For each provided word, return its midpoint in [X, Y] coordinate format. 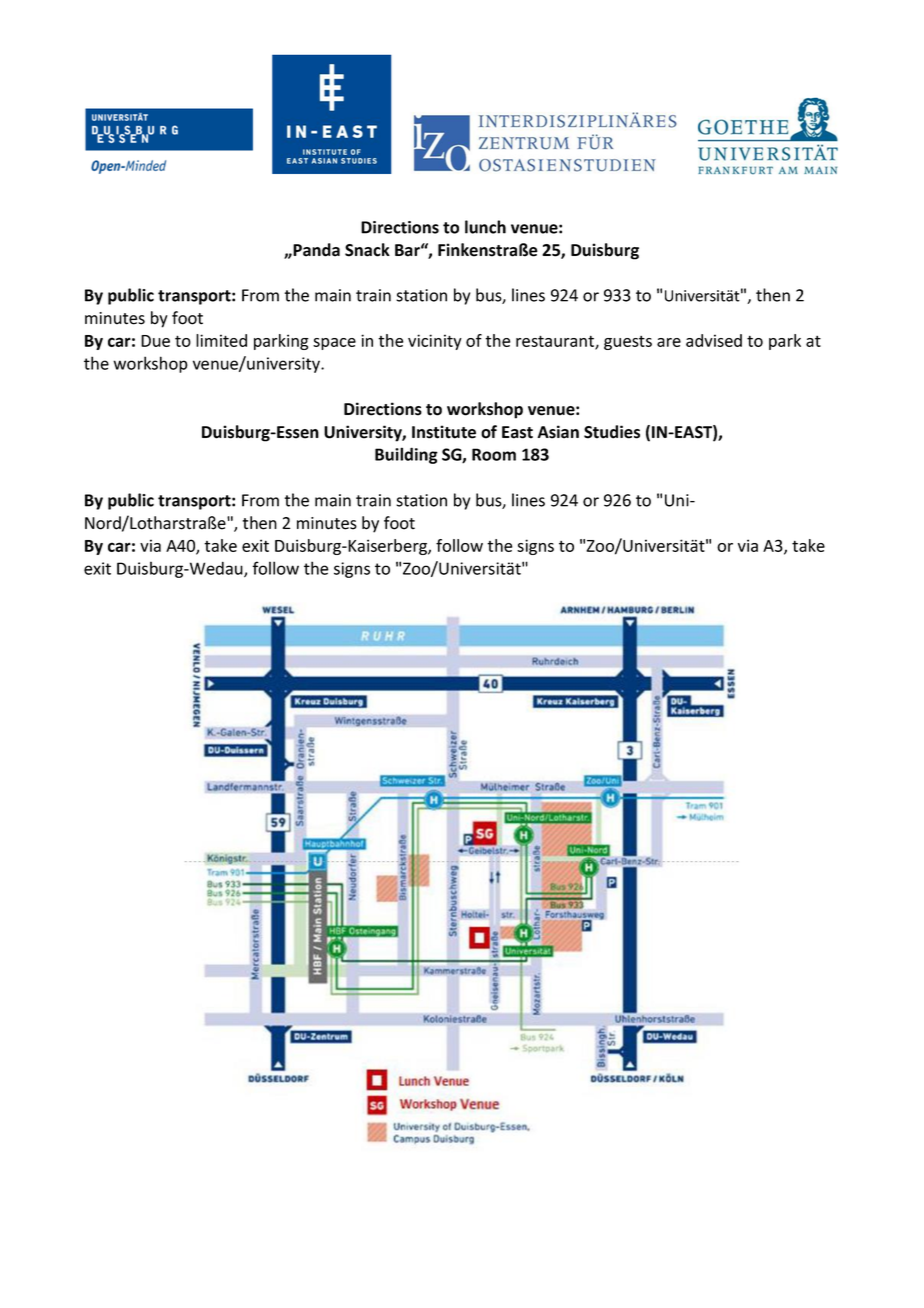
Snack [367, 250]
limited [221, 340]
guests [628, 343]
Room [494, 454]
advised [714, 340]
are [669, 342]
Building [406, 455]
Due [155, 341]
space [334, 344]
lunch [485, 227]
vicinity [435, 342]
